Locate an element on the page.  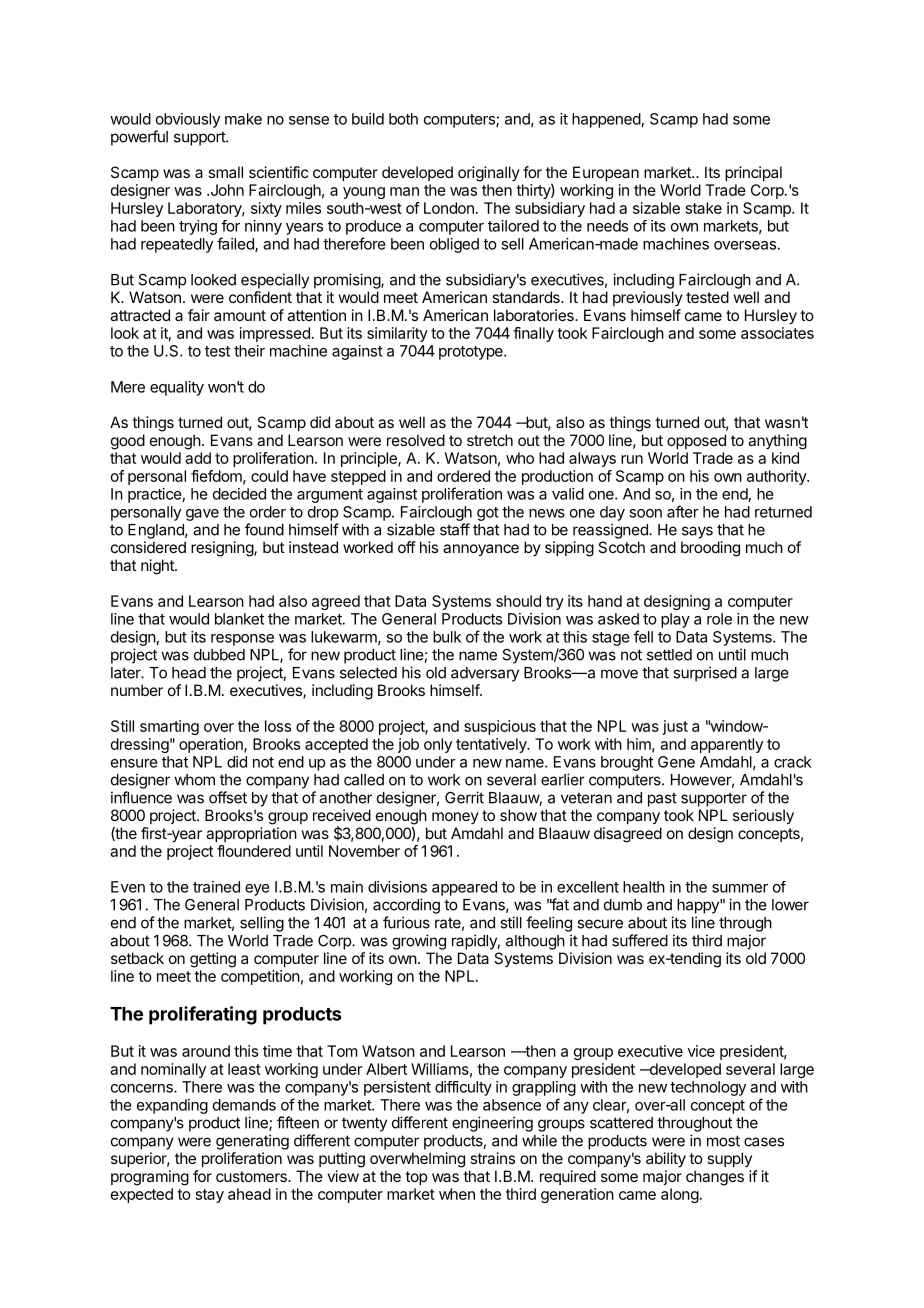
summer is located at coordinates (740, 888).
